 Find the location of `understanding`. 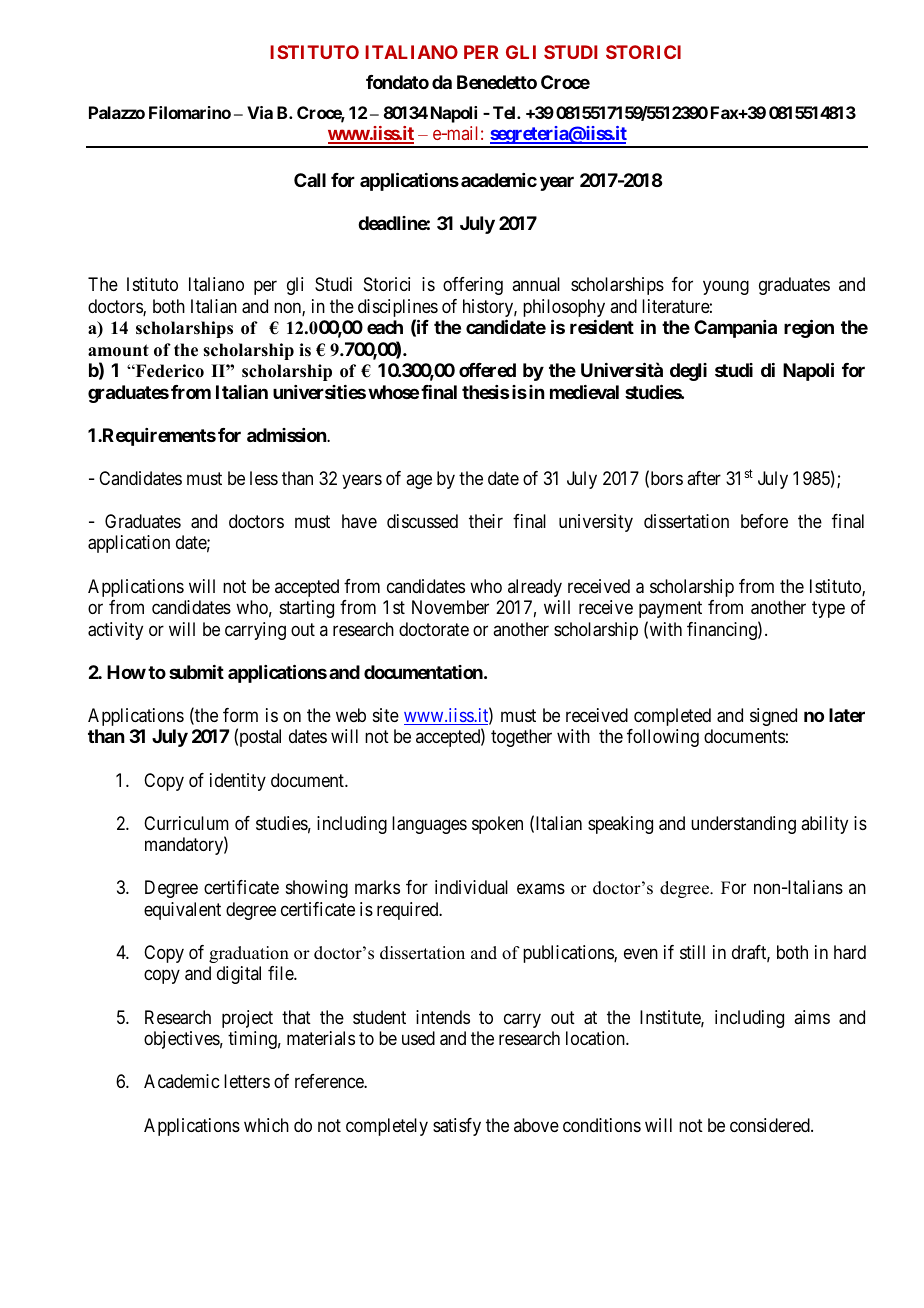

understanding is located at coordinates (743, 825).
